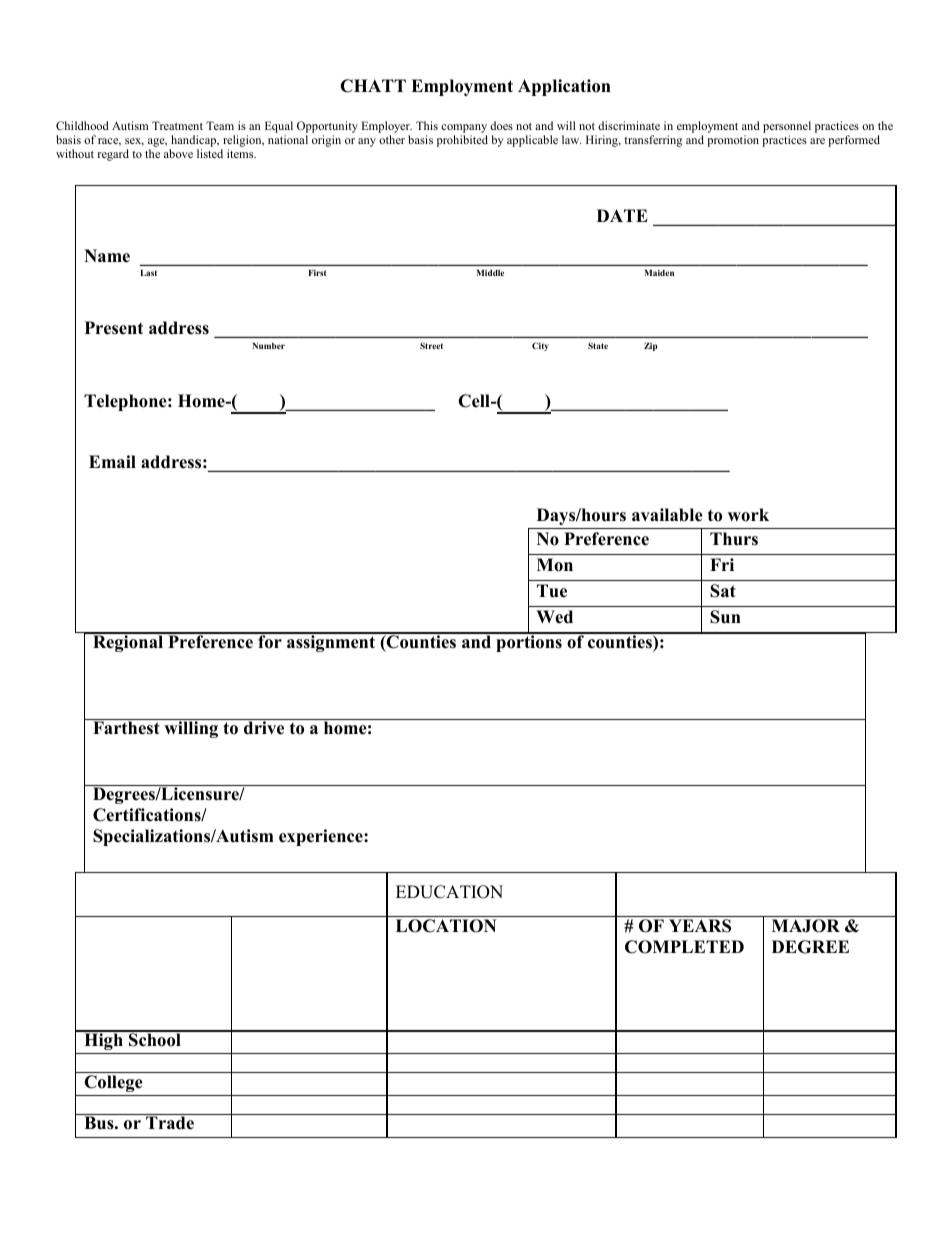 Image resolution: width=952 pixels, height=1233 pixels. I want to click on Street, so click(431, 345).
